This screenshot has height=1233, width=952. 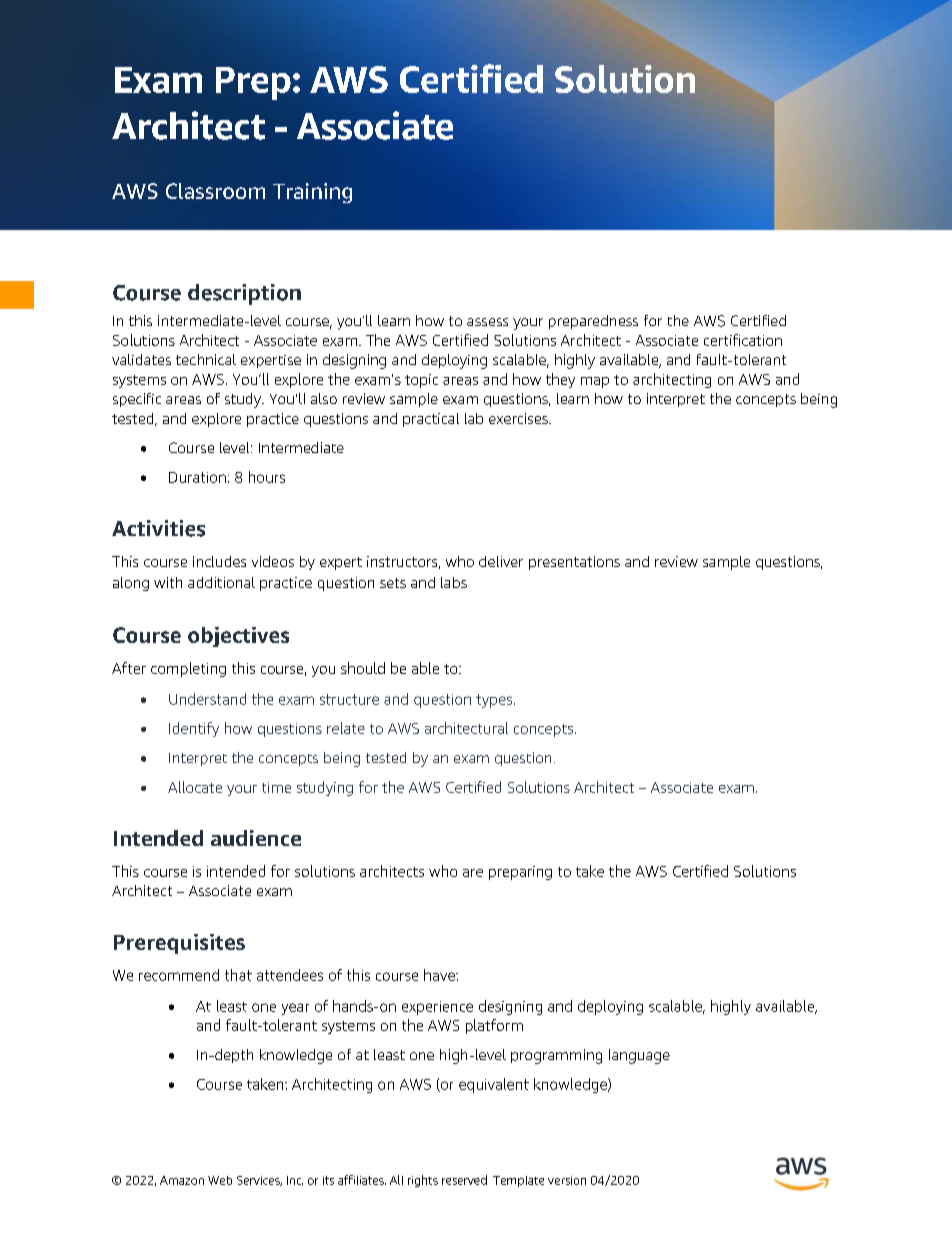 What do you see at coordinates (574, 563) in the screenshot?
I see `presentations` at bounding box center [574, 563].
